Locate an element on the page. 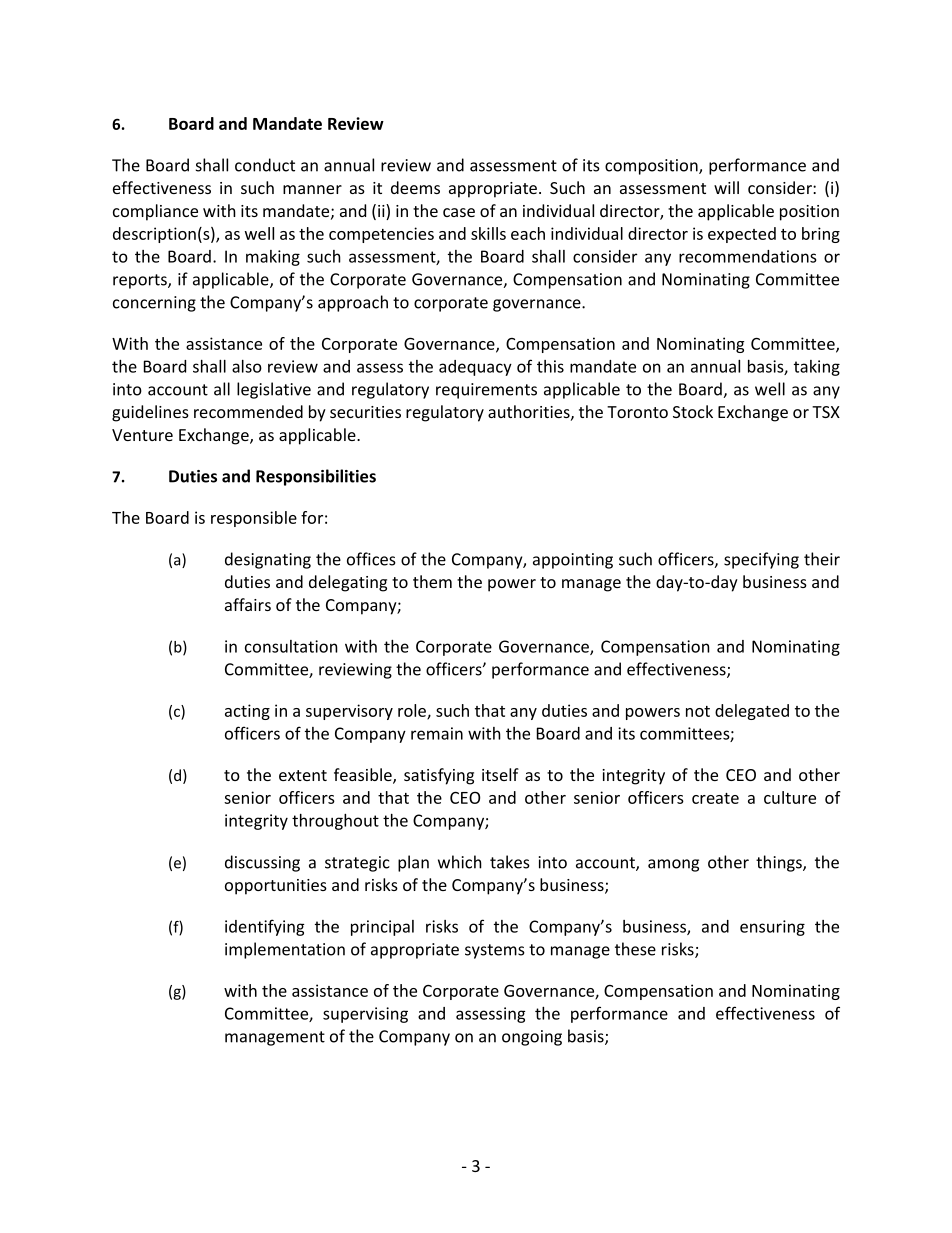 The image size is (952, 1233). will is located at coordinates (726, 187).
